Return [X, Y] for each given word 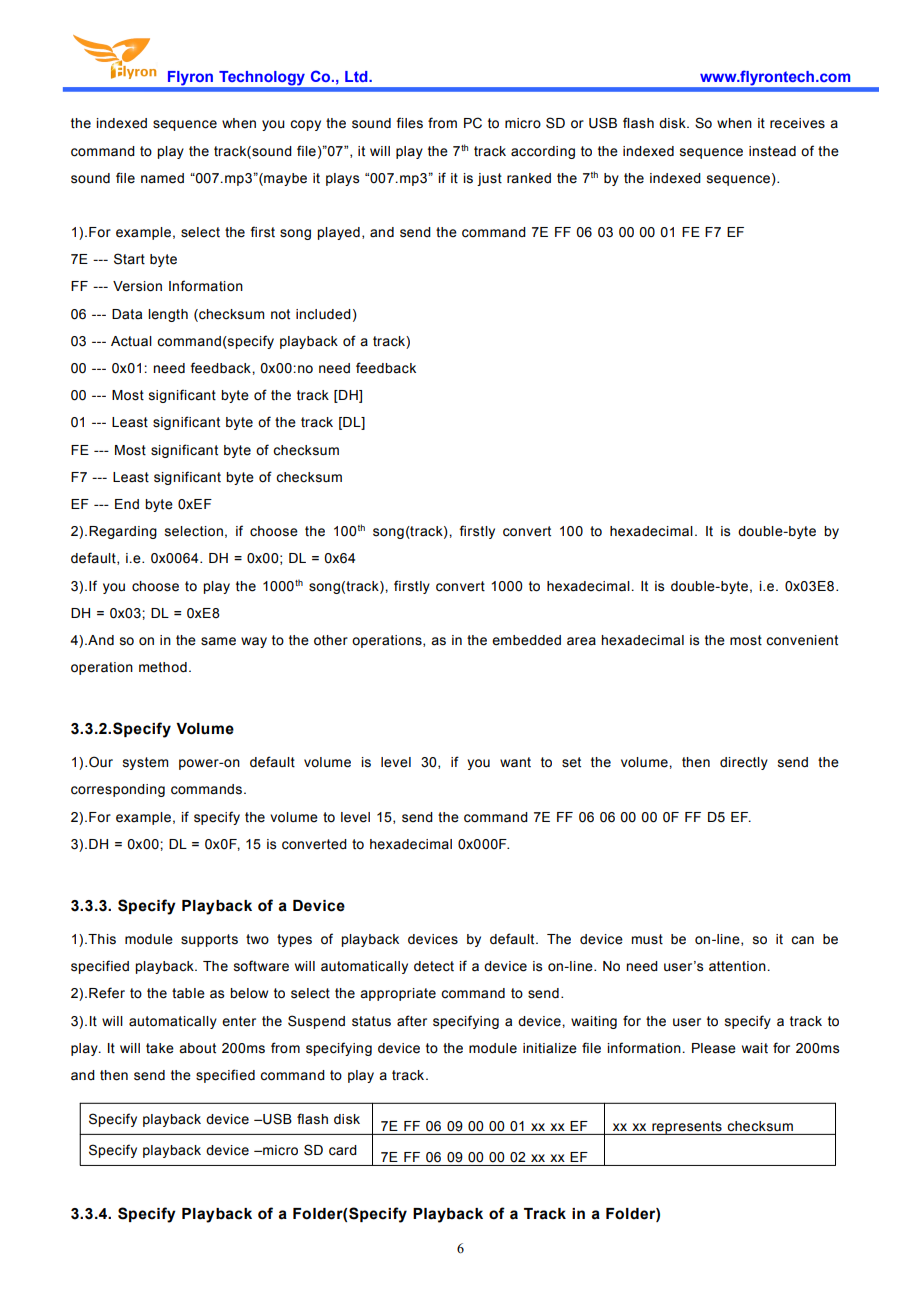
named [162, 178]
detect [434, 966]
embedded [526, 640]
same [218, 641]
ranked [529, 178]
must [647, 939]
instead [772, 151]
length [168, 315]
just [489, 179]
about [197, 1048]
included [323, 314]
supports [209, 940]
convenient [802, 640]
